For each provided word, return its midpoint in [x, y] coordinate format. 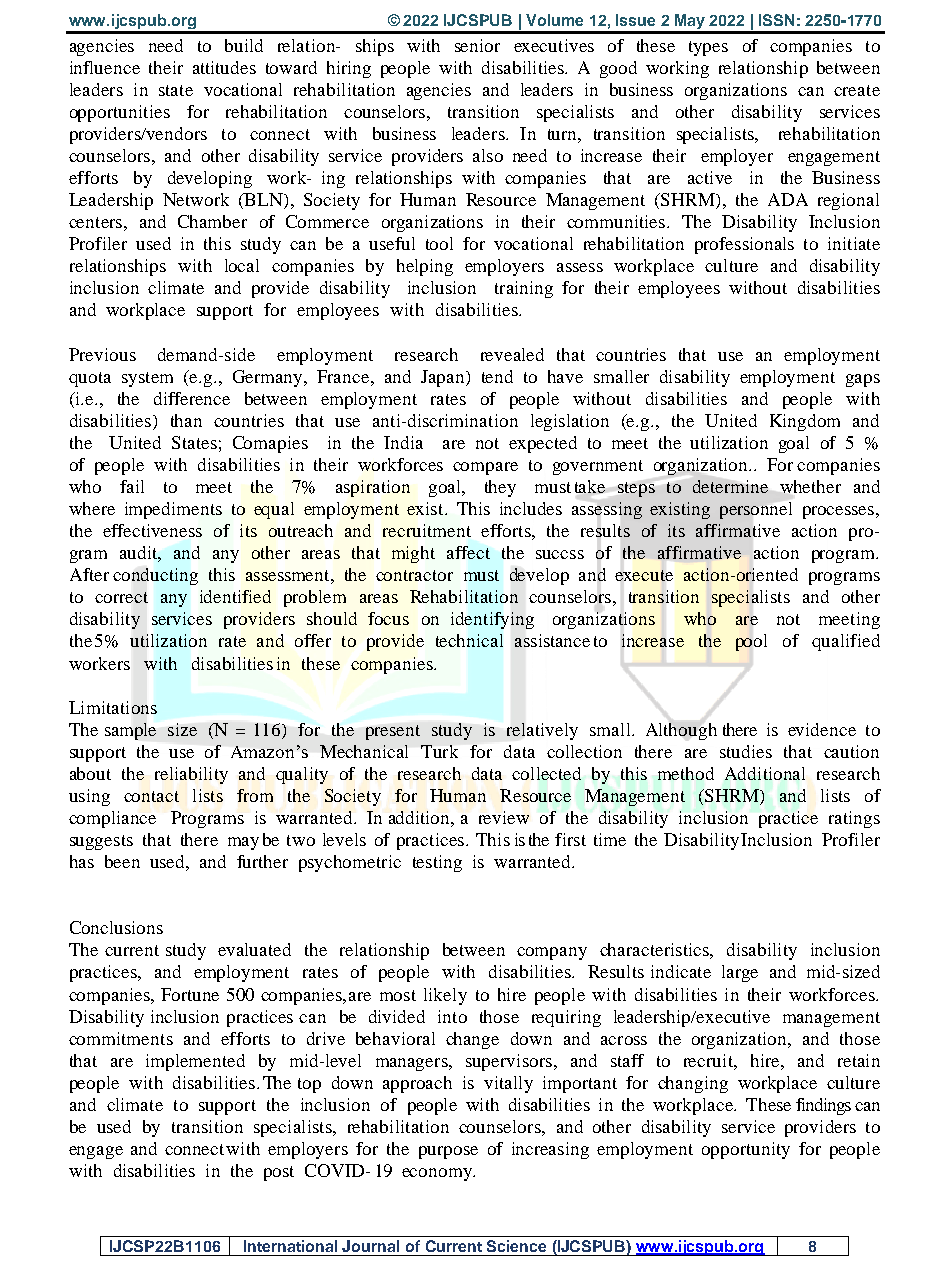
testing [437, 863]
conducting [155, 576]
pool [751, 642]
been [122, 861]
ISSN [776, 20]
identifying [492, 620]
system [147, 379]
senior [477, 45]
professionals [744, 245]
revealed [512, 354]
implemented [195, 1062]
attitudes [224, 67]
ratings [854, 819]
